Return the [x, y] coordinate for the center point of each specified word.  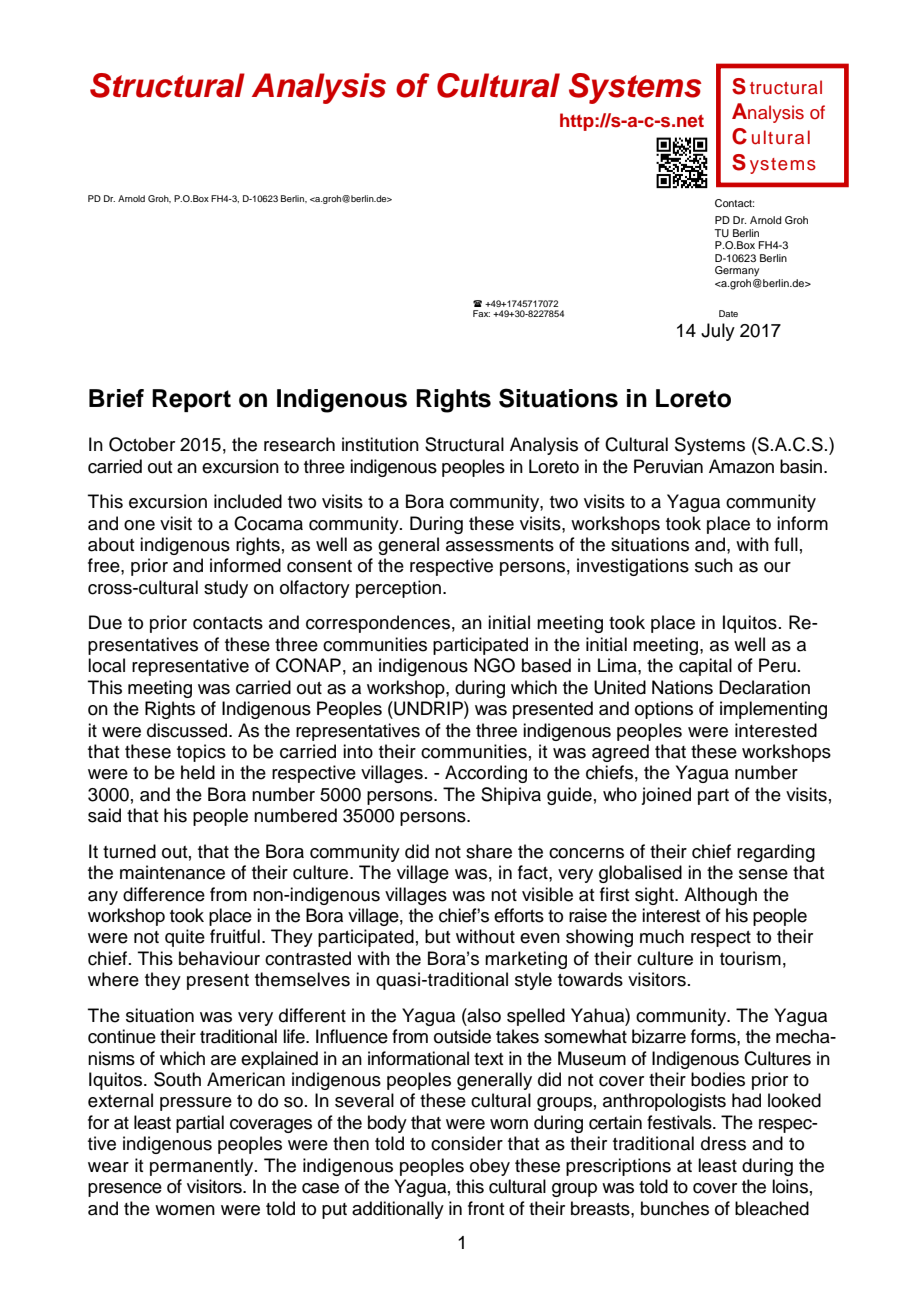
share [489, 851]
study [226, 589]
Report [191, 400]
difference [164, 894]
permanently [203, 1167]
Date [728, 313]
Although [720, 896]
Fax [481, 313]
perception [400, 589]
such [714, 565]
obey [490, 1167]
